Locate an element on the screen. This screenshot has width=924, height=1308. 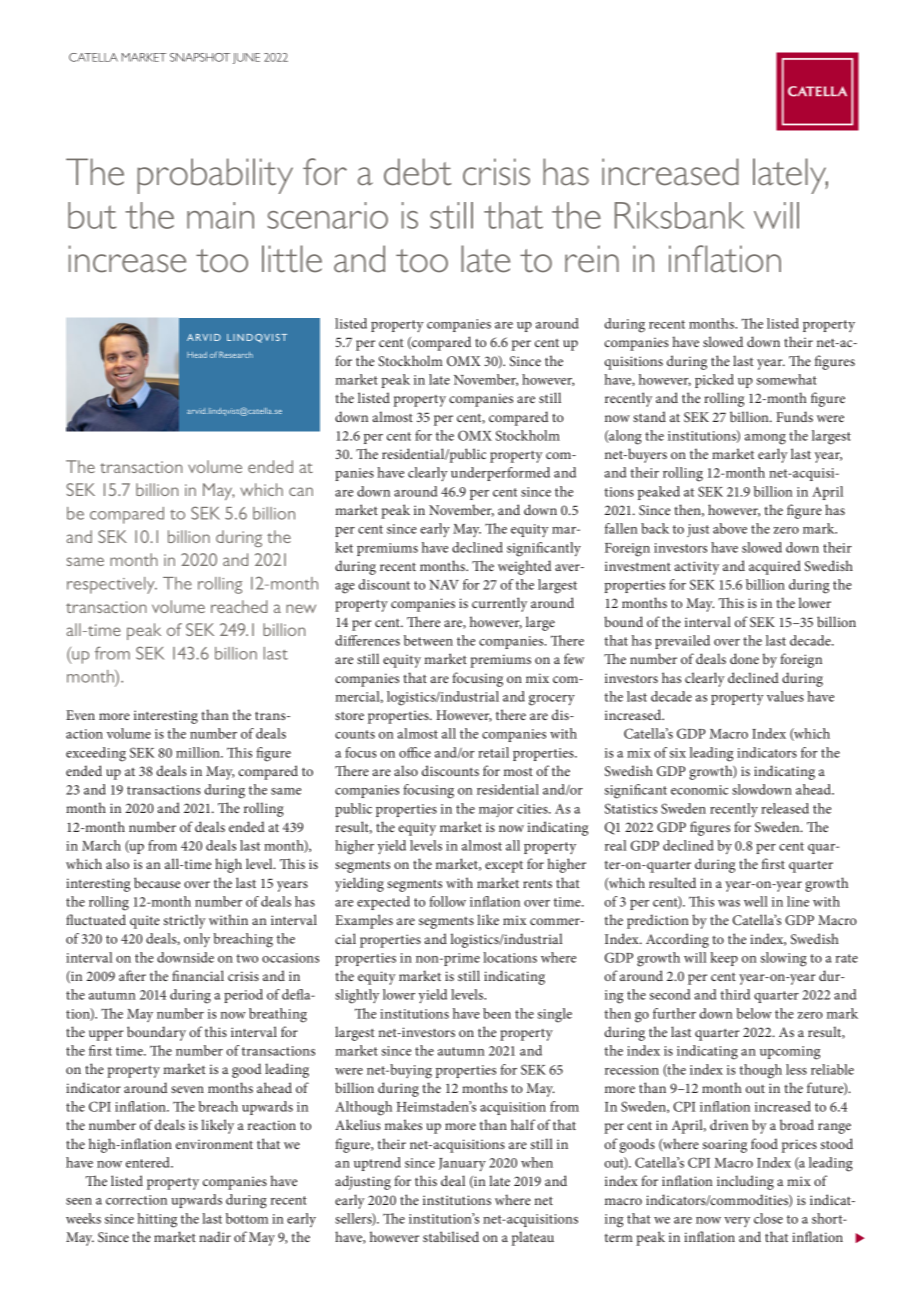
between is located at coordinates (428, 640).
